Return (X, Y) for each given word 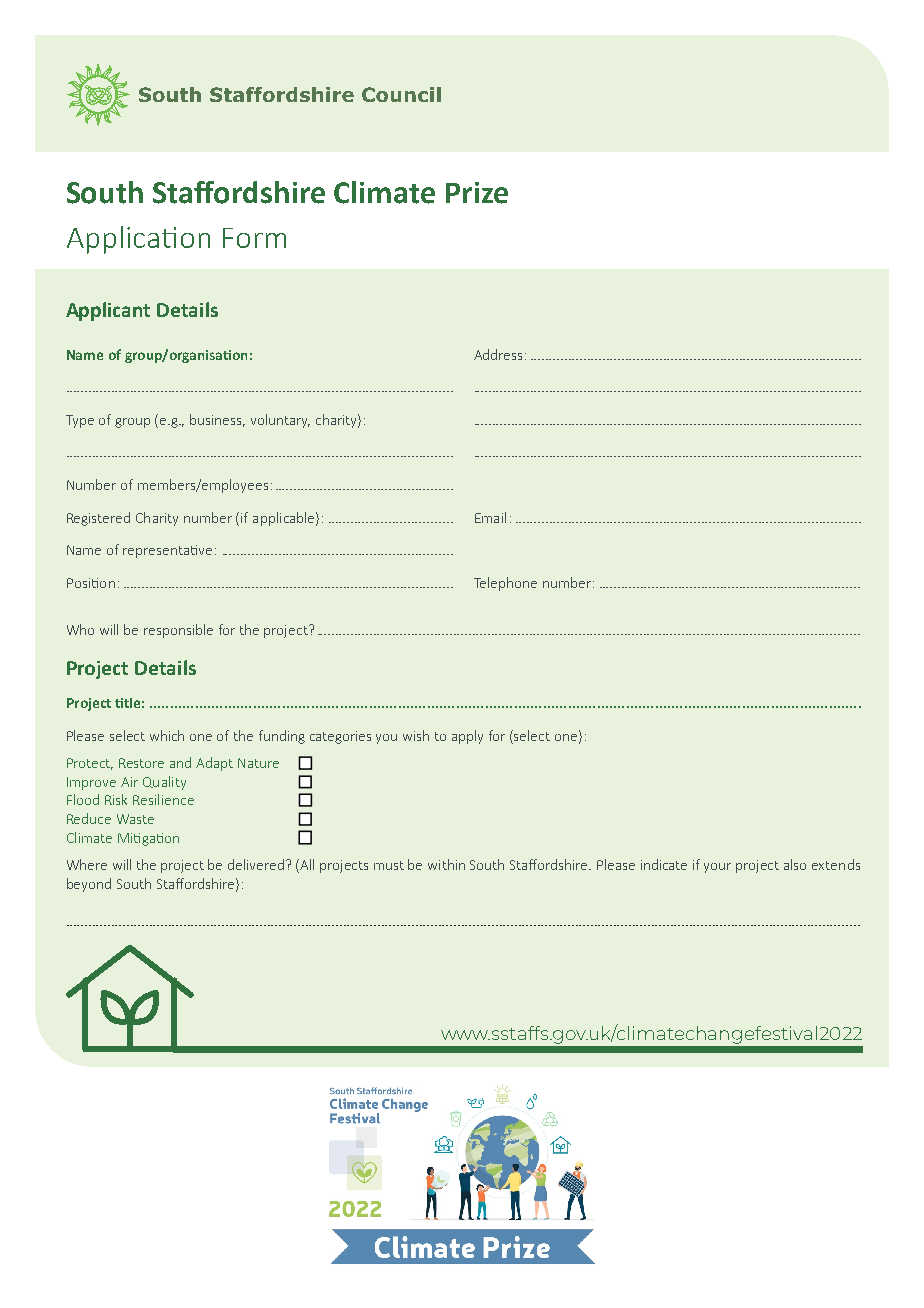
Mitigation (148, 839)
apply (467, 737)
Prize (477, 193)
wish (416, 735)
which (167, 735)
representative (167, 551)
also (795, 864)
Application (138, 240)
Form (254, 238)
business (217, 420)
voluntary (280, 421)
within (446, 864)
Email (490, 517)
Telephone (505, 584)
